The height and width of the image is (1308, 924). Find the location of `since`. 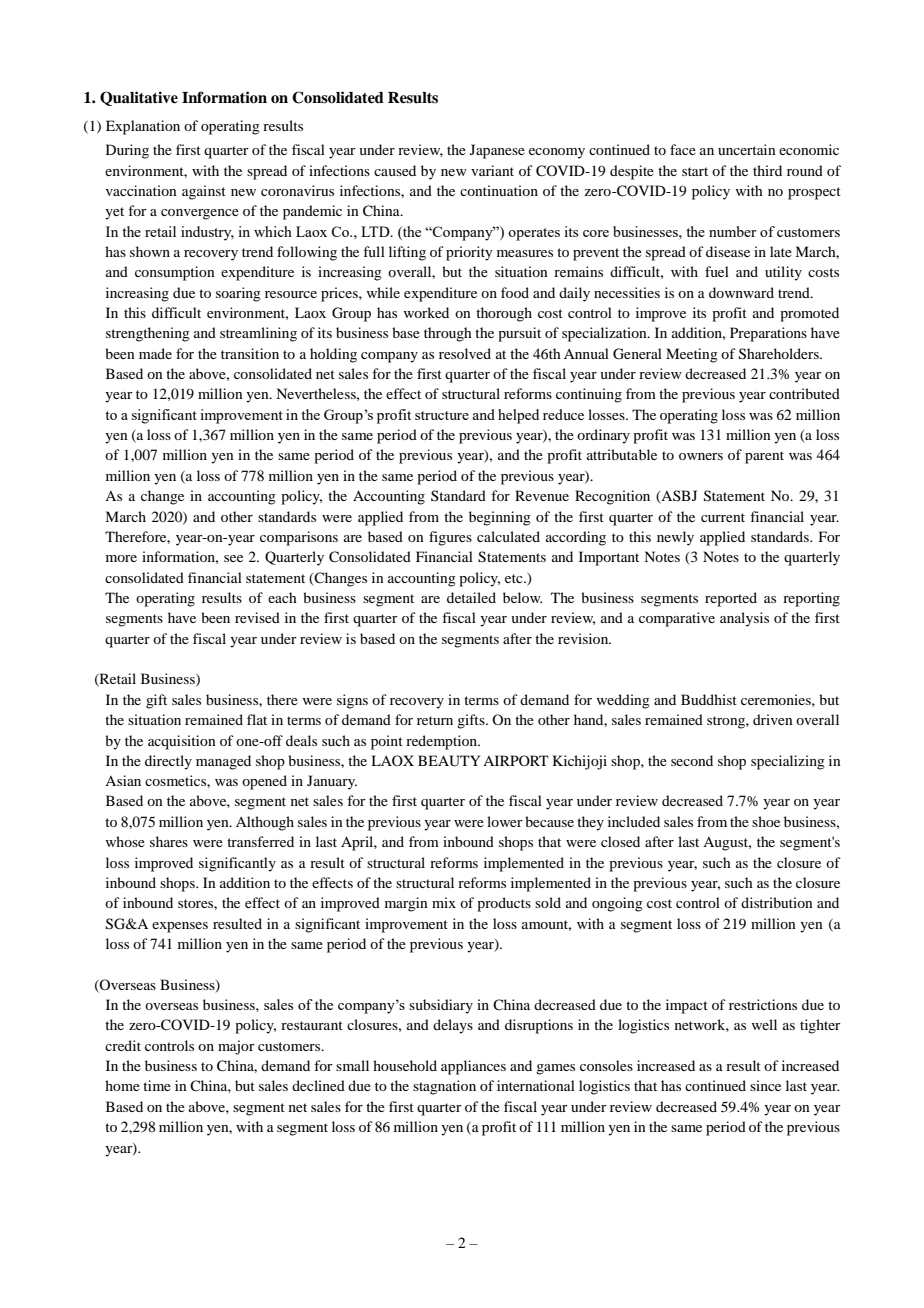

since is located at coordinates (765, 1085).
